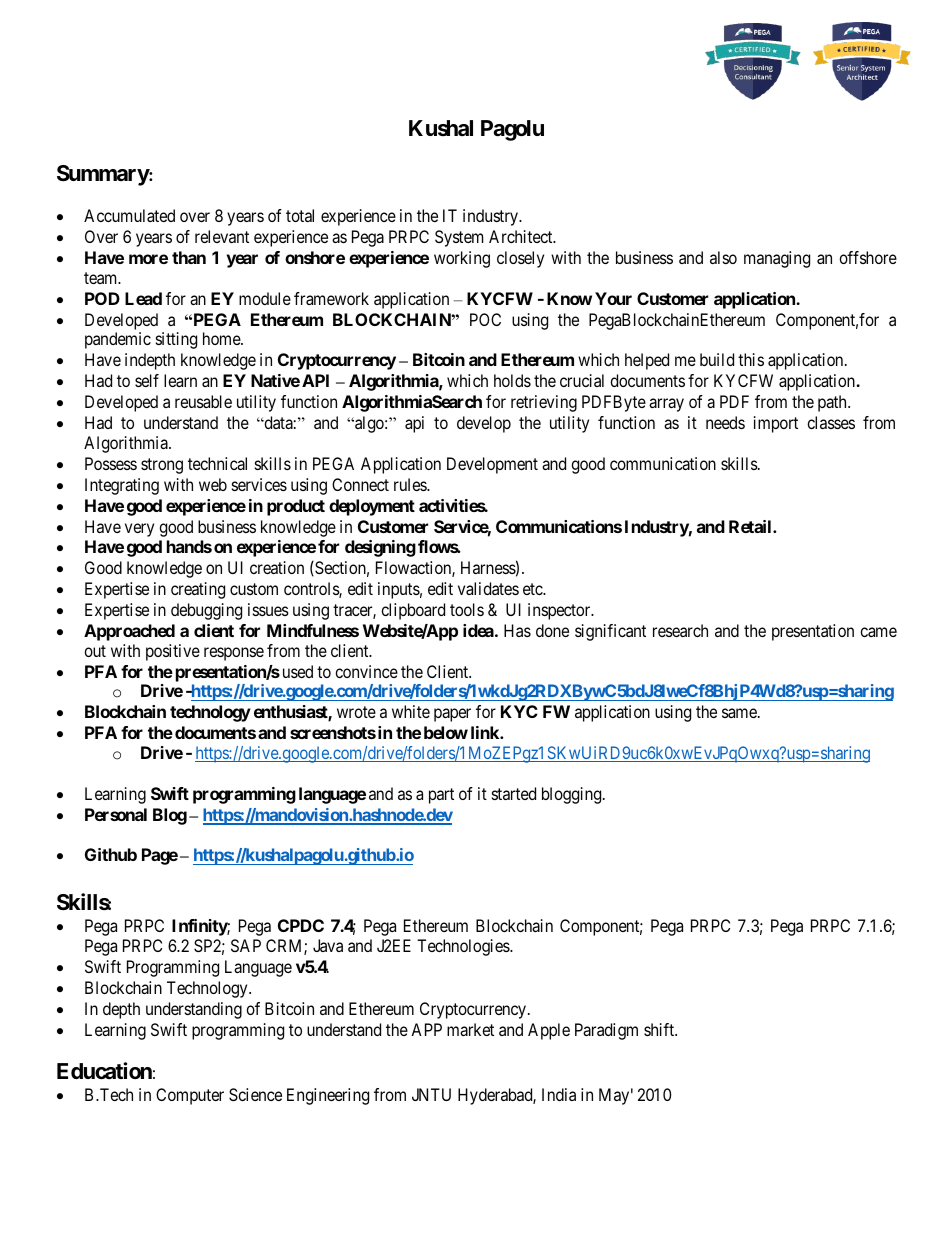 The height and width of the screenshot is (1233, 952). Describe the element at coordinates (470, 1029) in the screenshot. I see `market` at that location.
